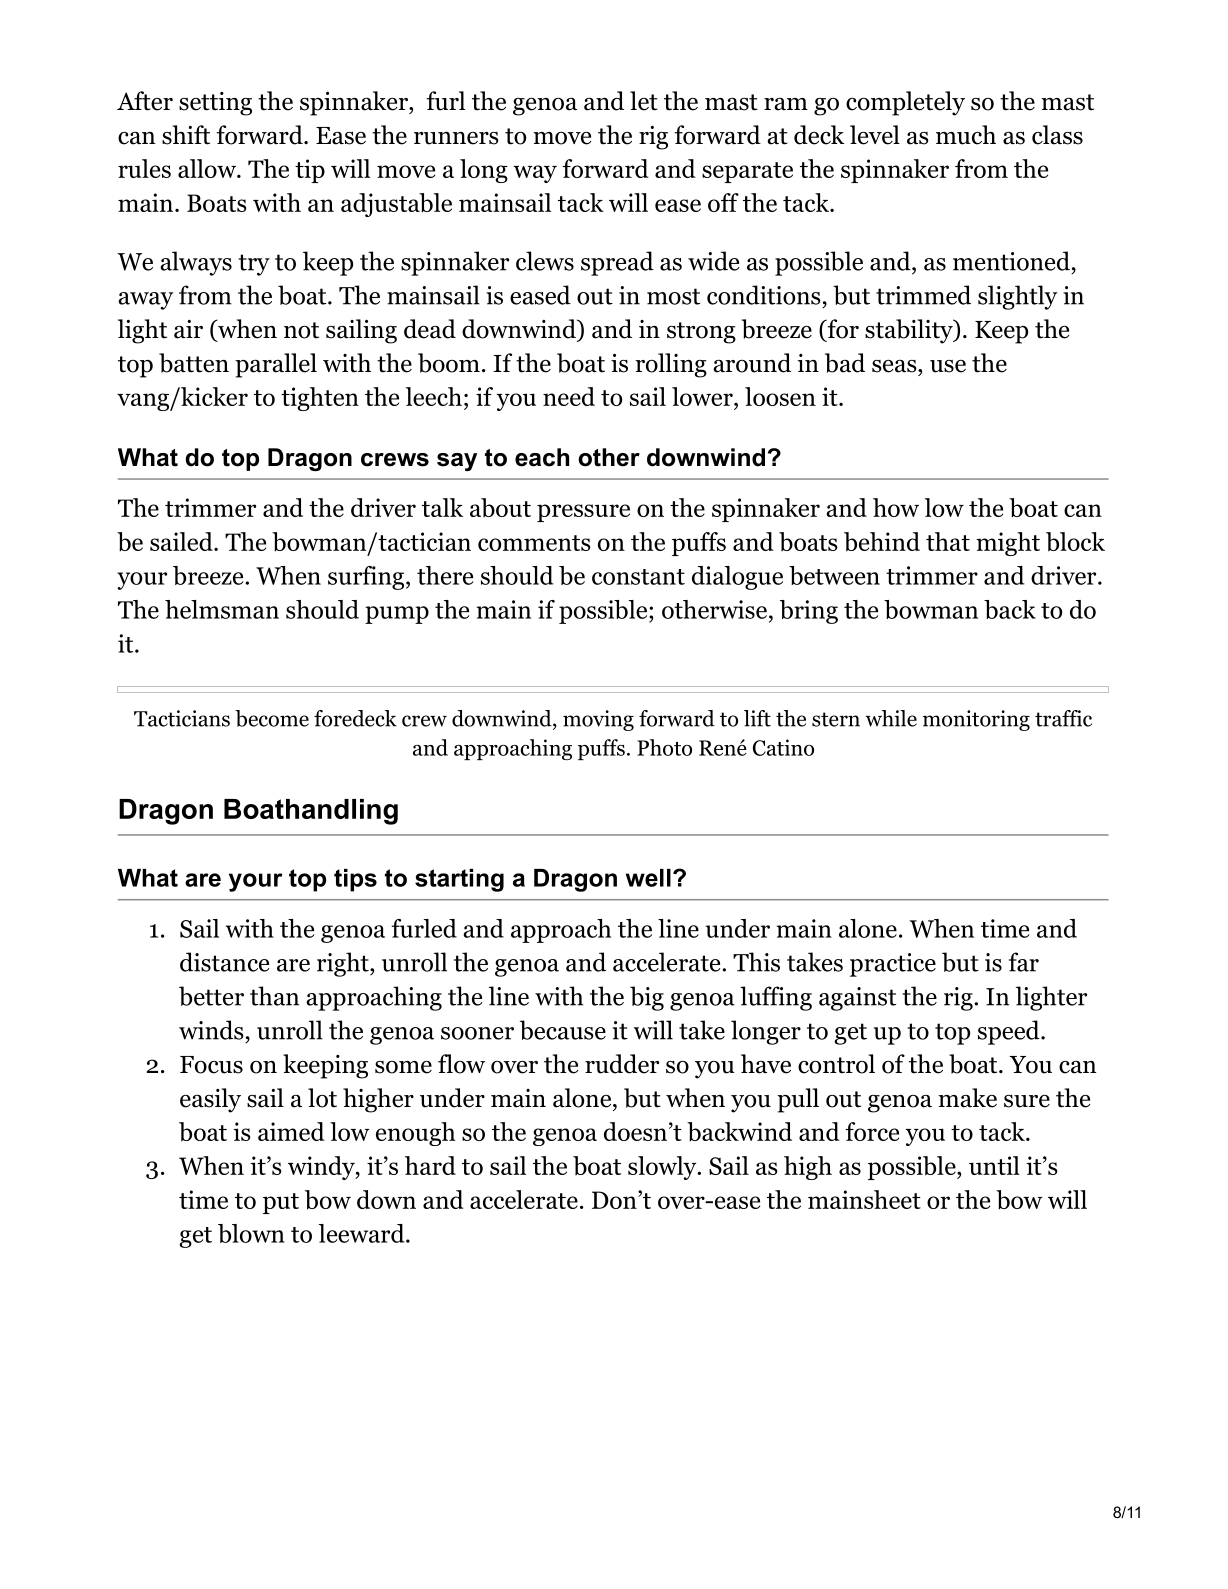 The width and height of the screenshot is (1228, 1589). What do you see at coordinates (648, 878) in the screenshot?
I see `well` at bounding box center [648, 878].
